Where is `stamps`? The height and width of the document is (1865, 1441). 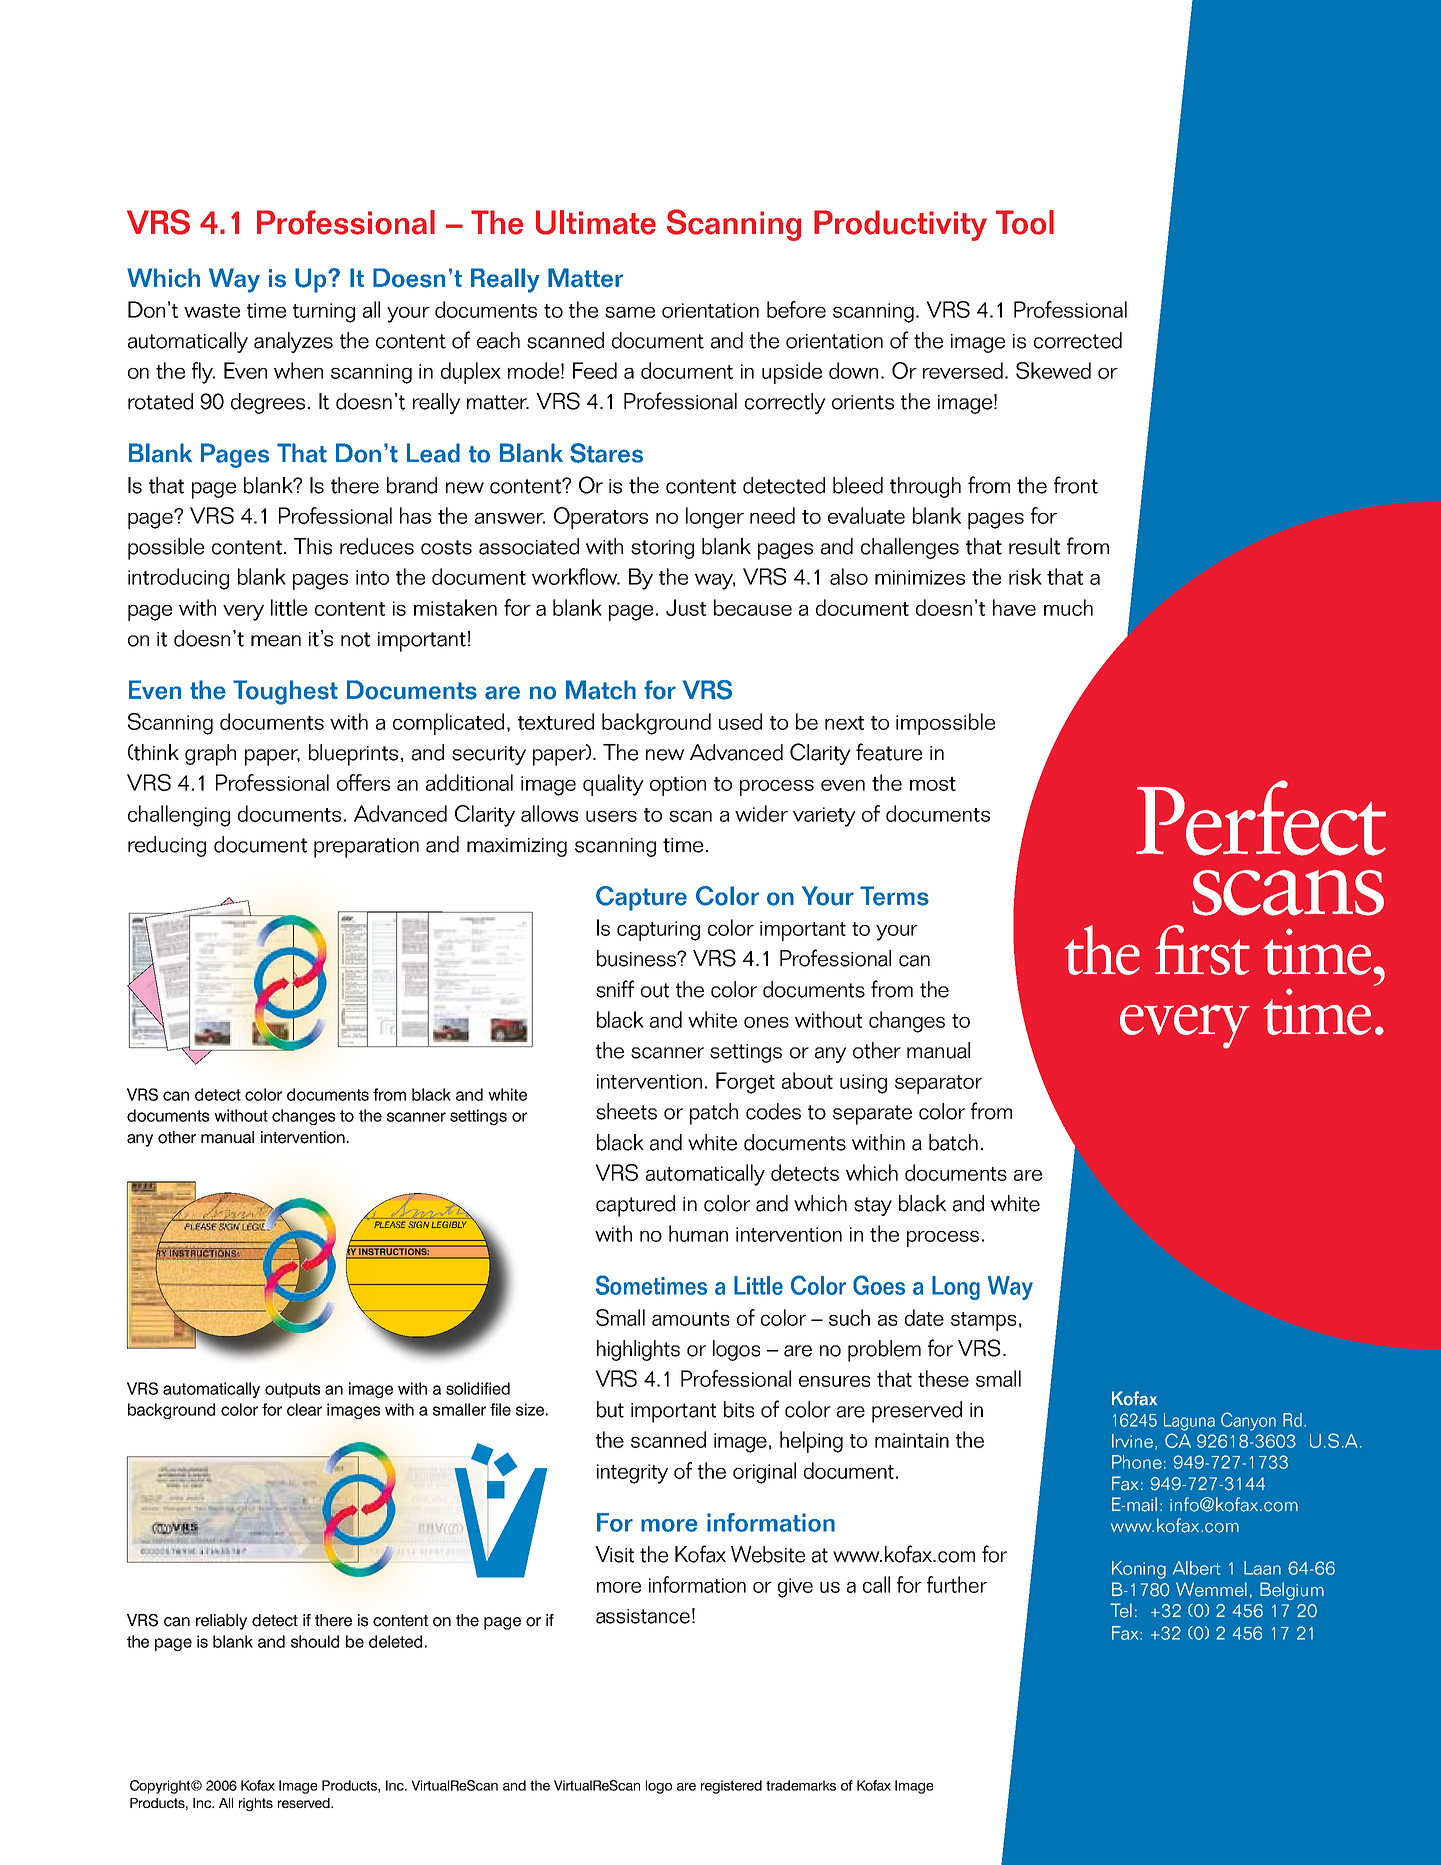 stamps is located at coordinates (983, 1321).
